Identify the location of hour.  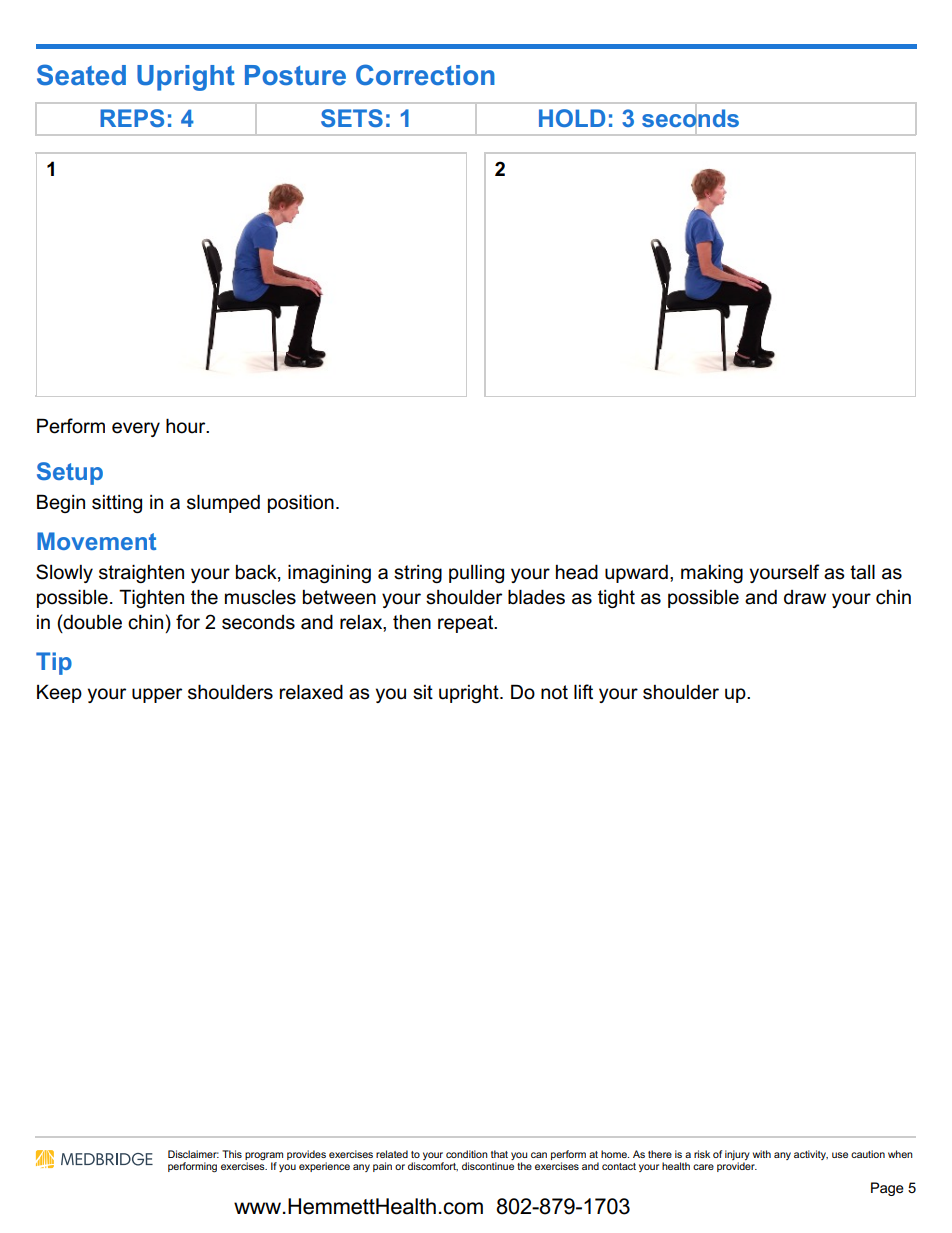
(187, 426).
